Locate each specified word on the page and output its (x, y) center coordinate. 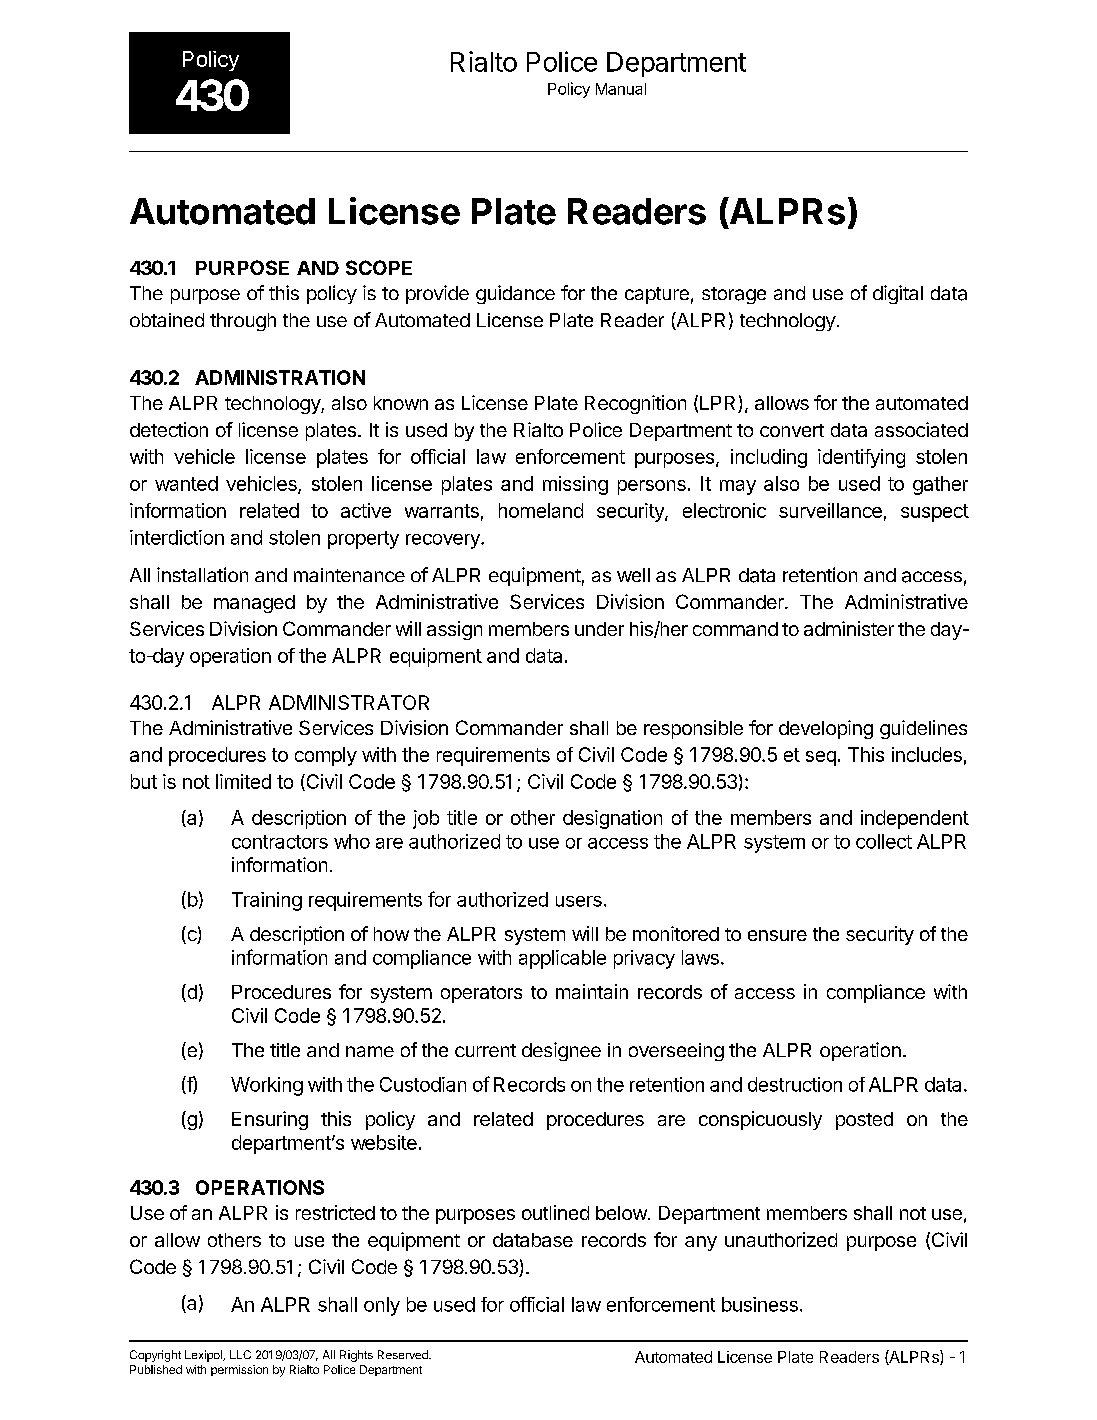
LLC (240, 1354)
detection (169, 429)
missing (575, 485)
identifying (861, 458)
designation (612, 819)
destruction (795, 1084)
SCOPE (379, 267)
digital (898, 294)
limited (243, 781)
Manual (621, 89)
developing (826, 729)
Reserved (404, 1354)
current (485, 1050)
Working (267, 1086)
